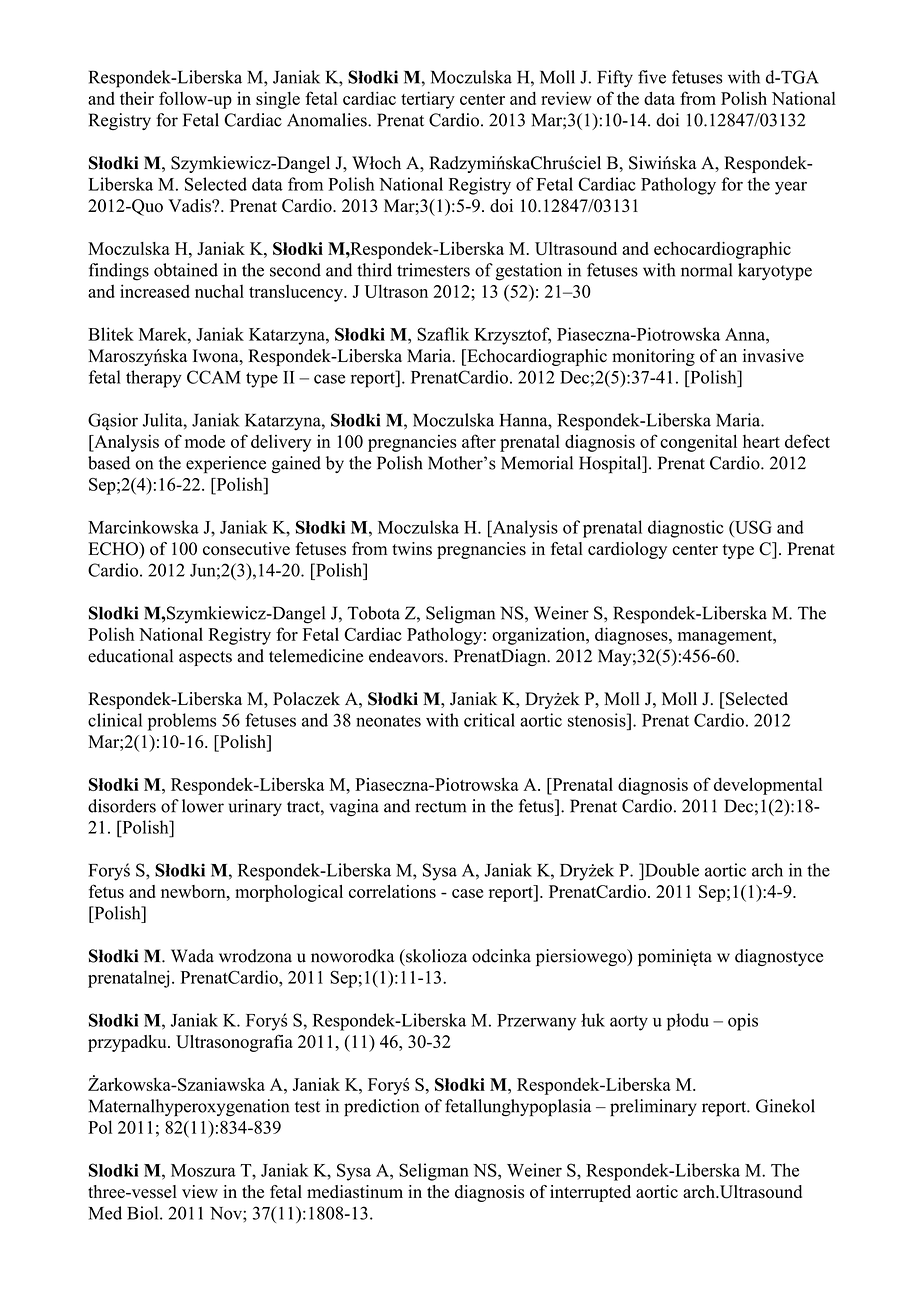 This page has width=924, height=1308. I want to click on preliminary, so click(653, 1108).
